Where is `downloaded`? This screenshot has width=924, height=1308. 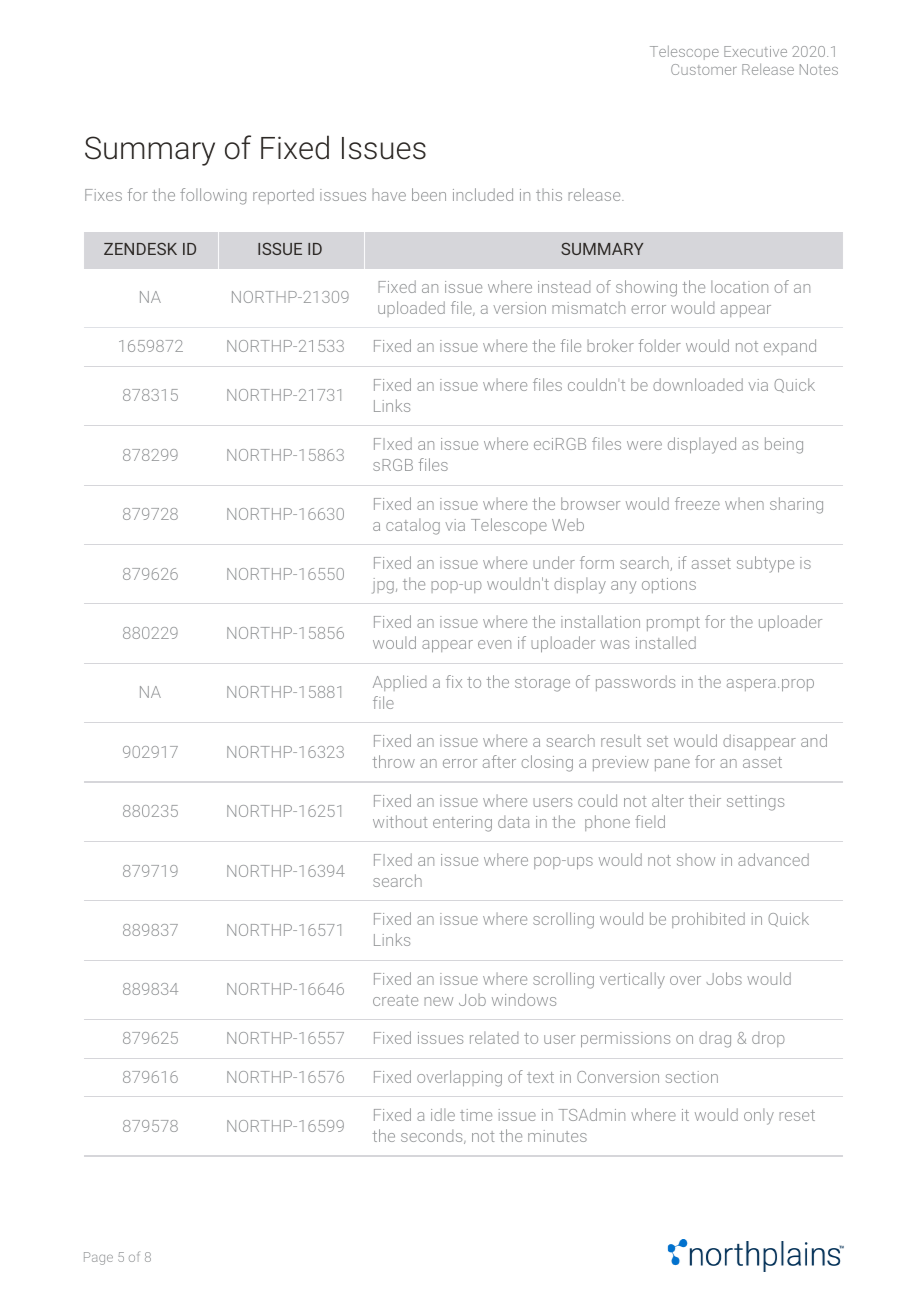 downloaded is located at coordinates (698, 384).
